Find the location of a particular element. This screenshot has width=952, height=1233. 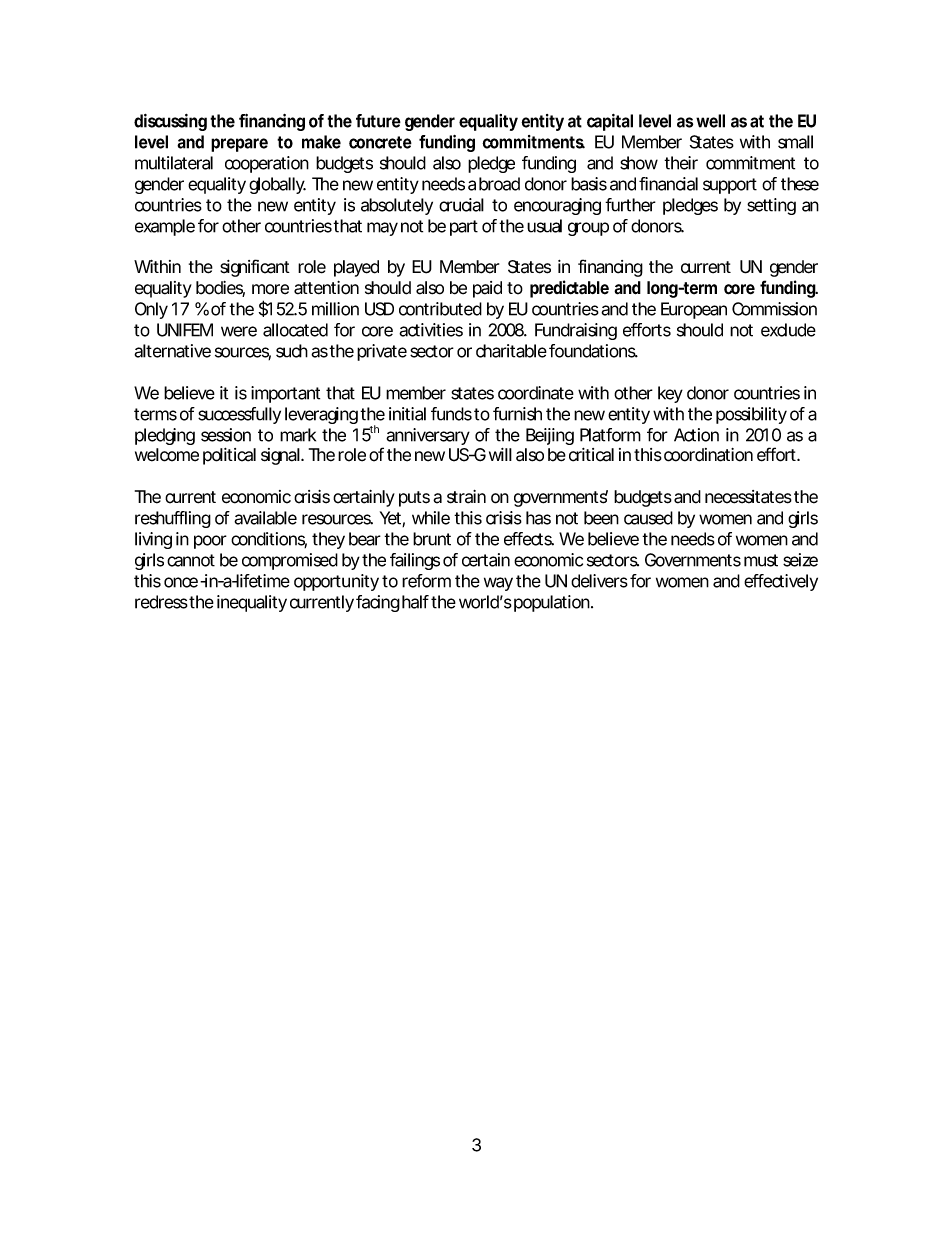

alternative is located at coordinates (172, 351).
